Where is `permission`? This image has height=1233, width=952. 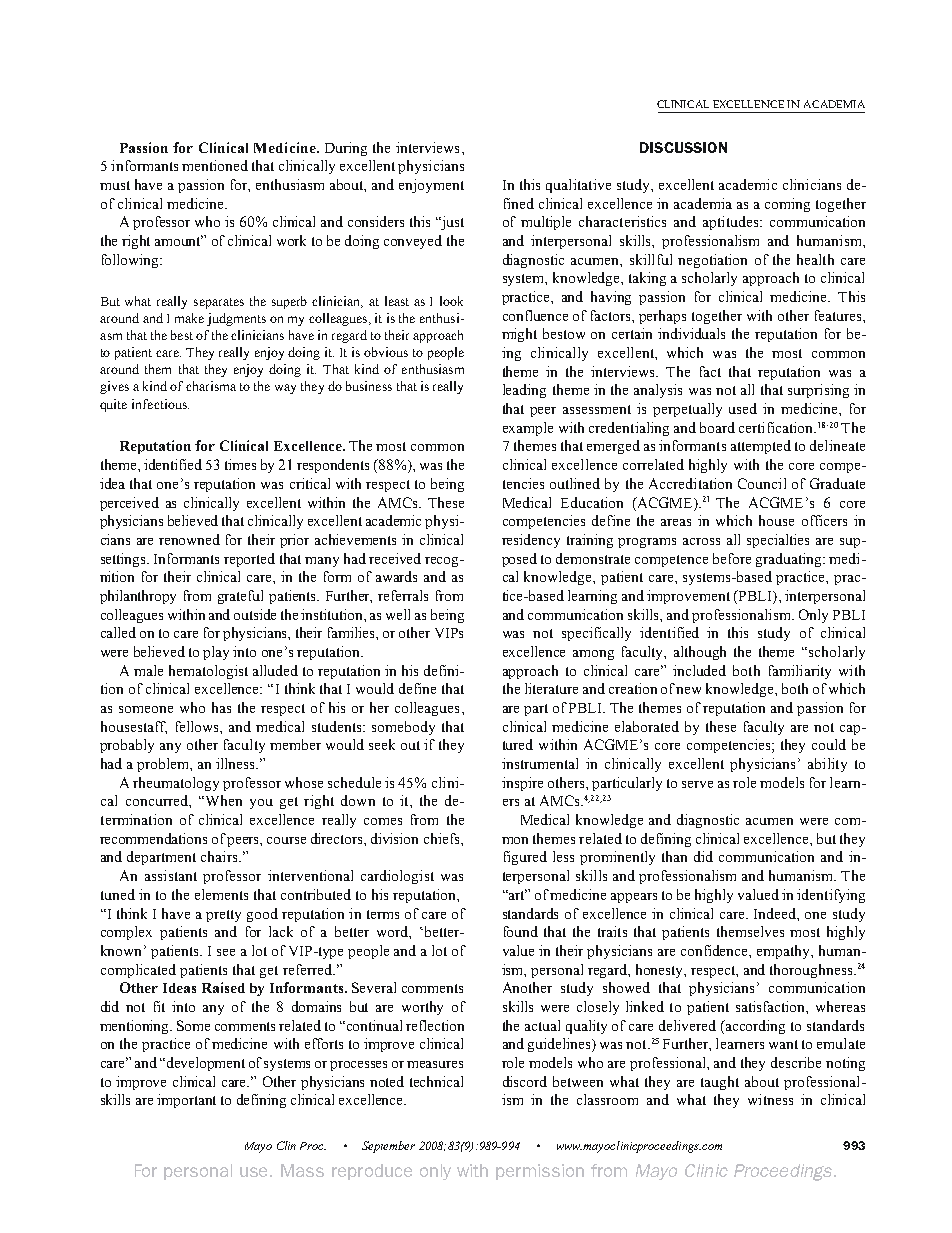
permission is located at coordinates (540, 1172).
